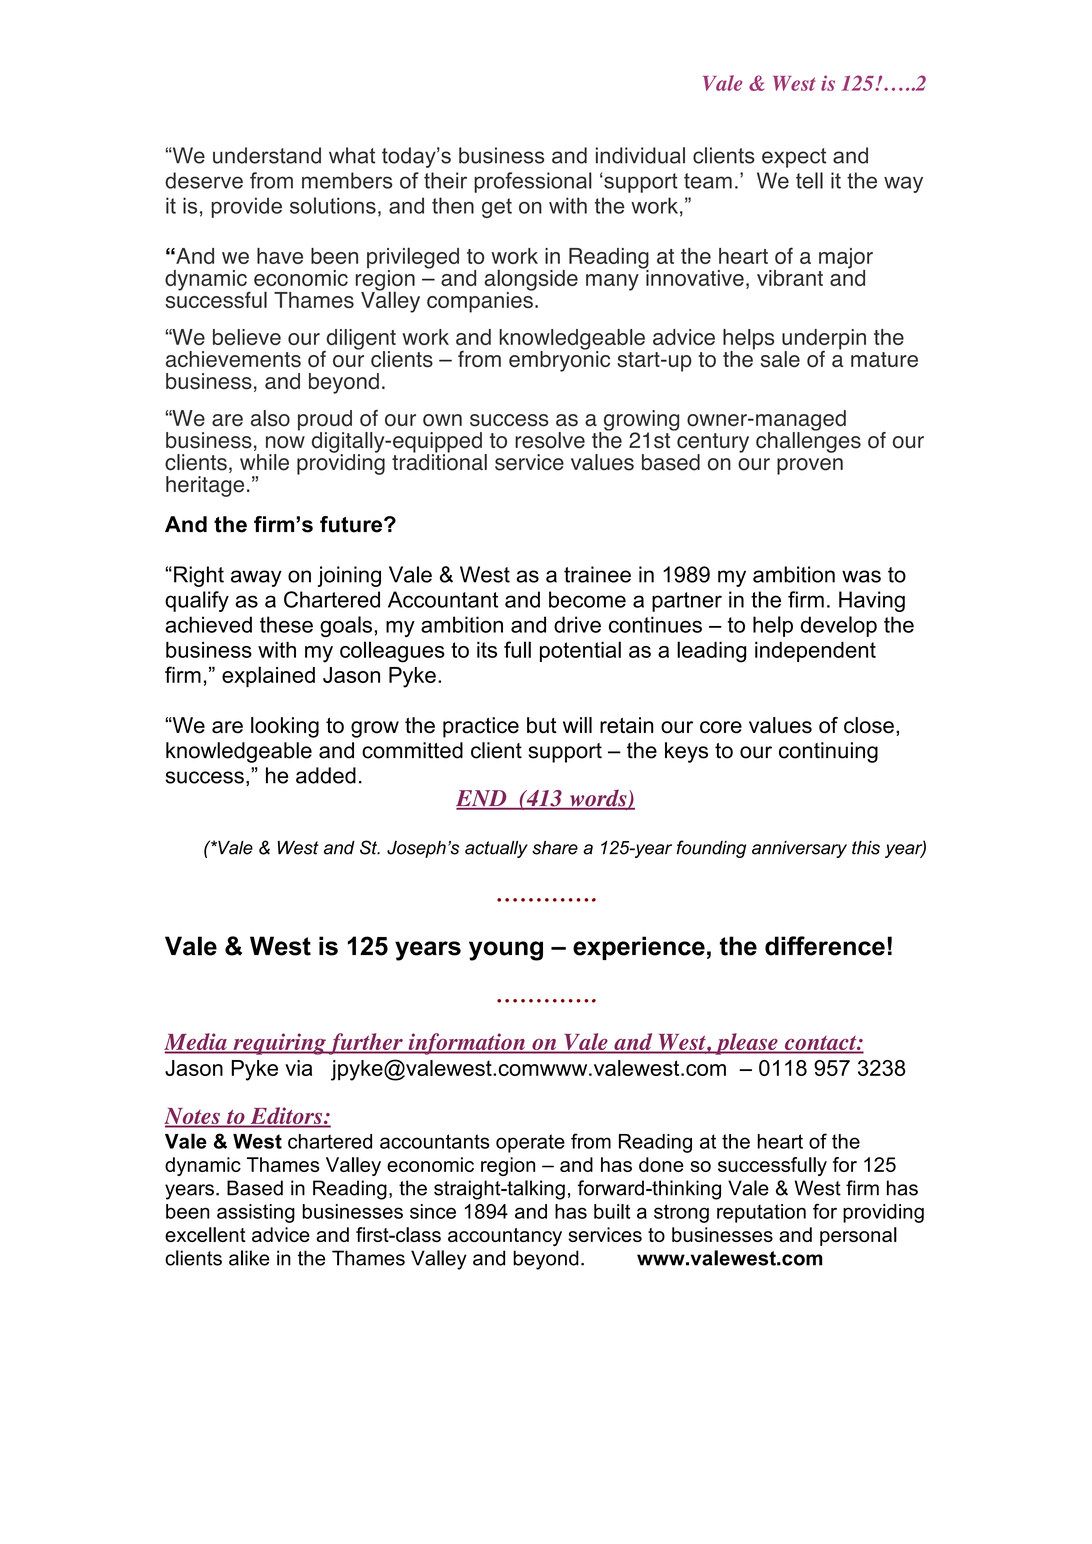 The image size is (1092, 1544). I want to click on assisting, so click(256, 1213).
